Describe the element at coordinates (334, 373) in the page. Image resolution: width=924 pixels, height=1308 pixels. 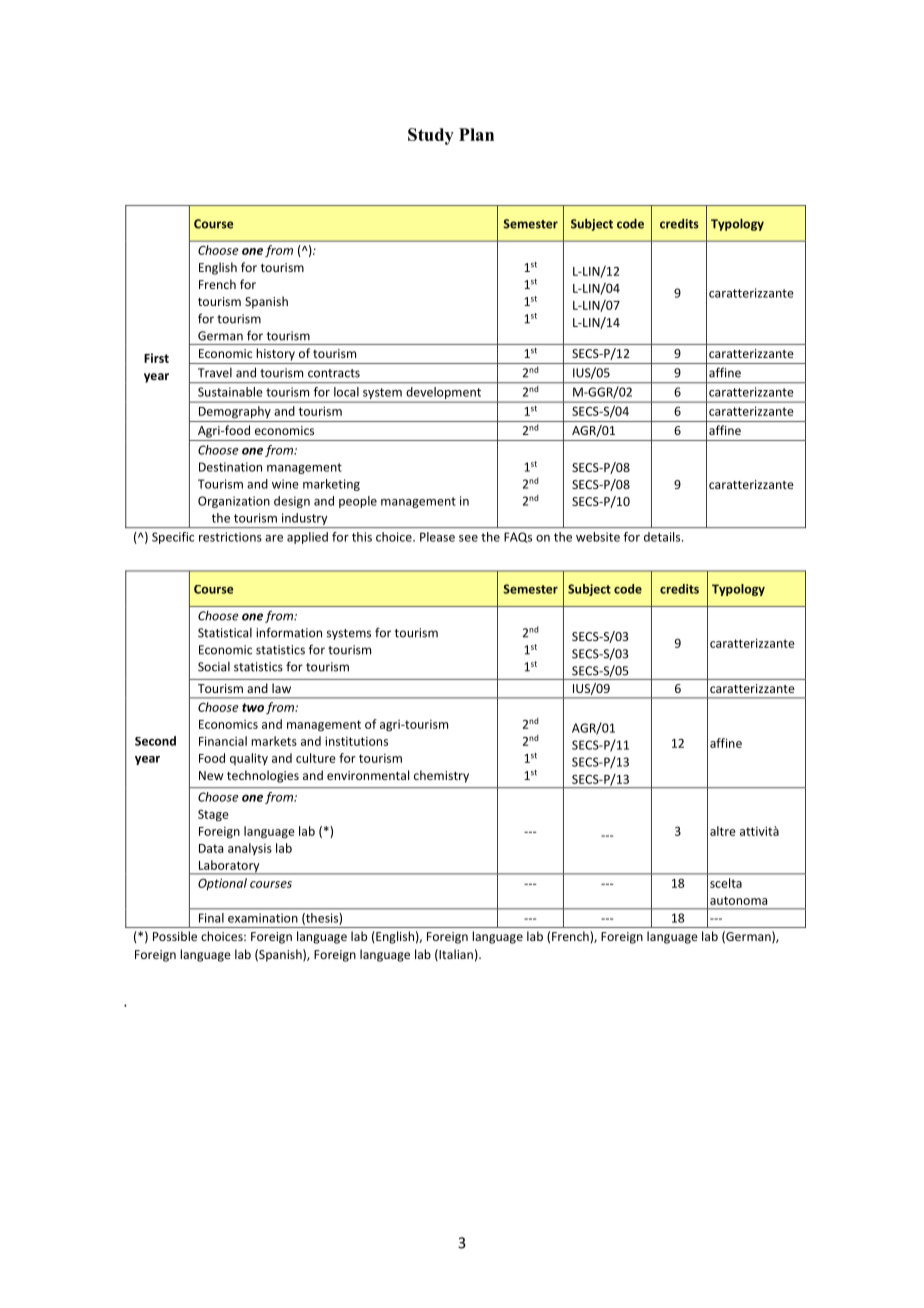
I see `contracts` at that location.
